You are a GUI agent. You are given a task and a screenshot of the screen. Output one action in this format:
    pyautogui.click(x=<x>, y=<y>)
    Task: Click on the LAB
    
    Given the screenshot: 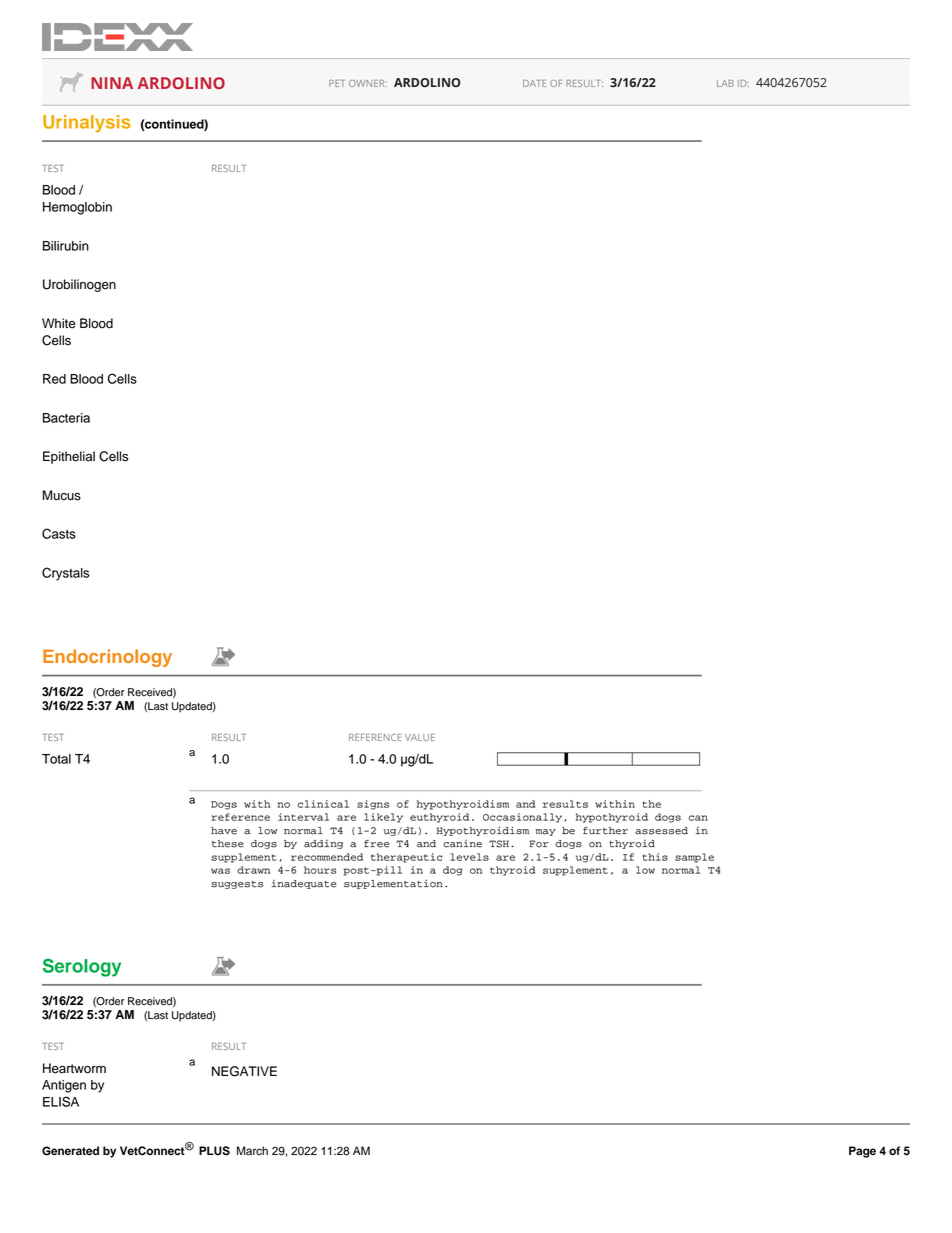 What is the action you would take?
    pyautogui.click(x=725, y=83)
